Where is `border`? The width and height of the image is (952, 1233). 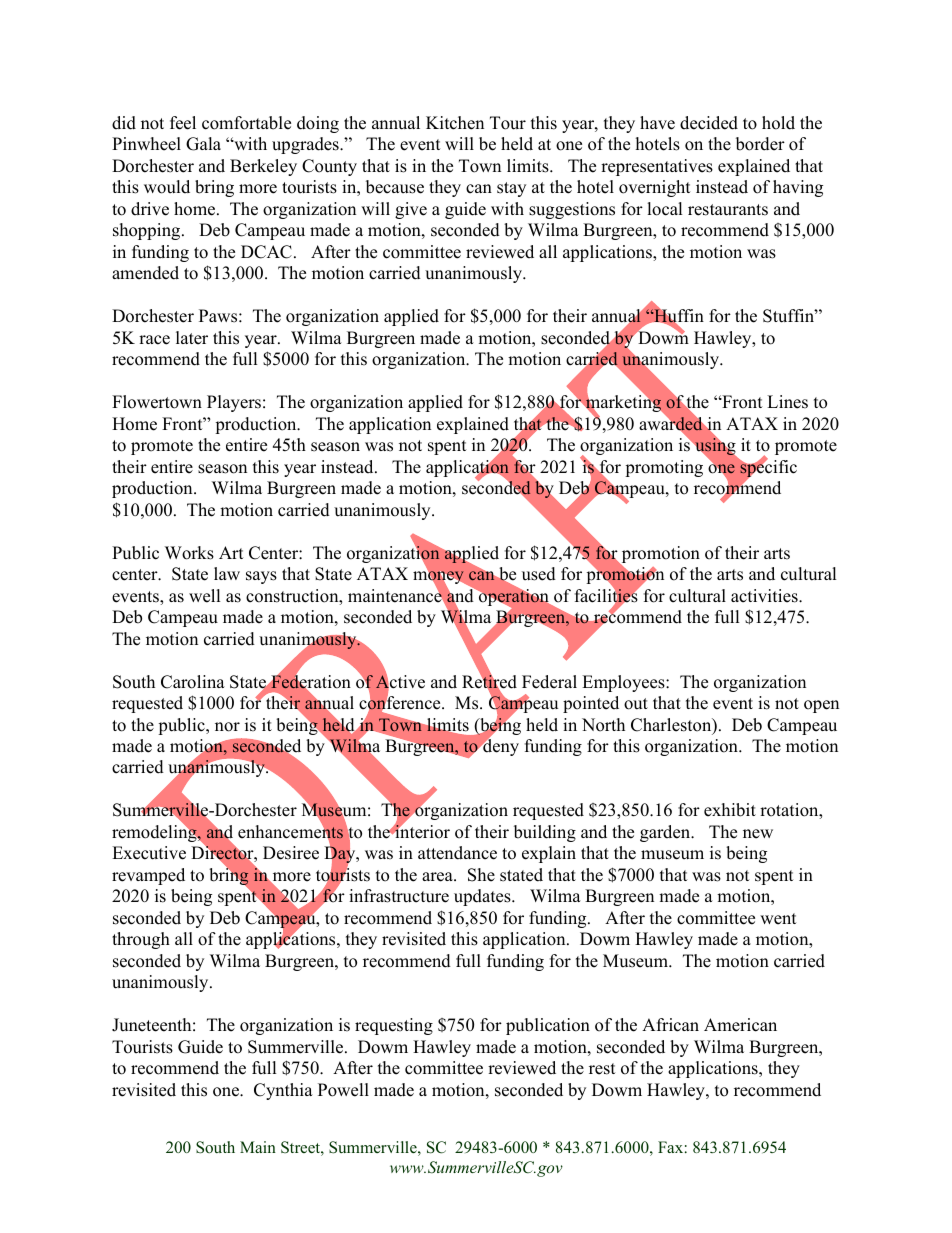 border is located at coordinates (760, 144).
